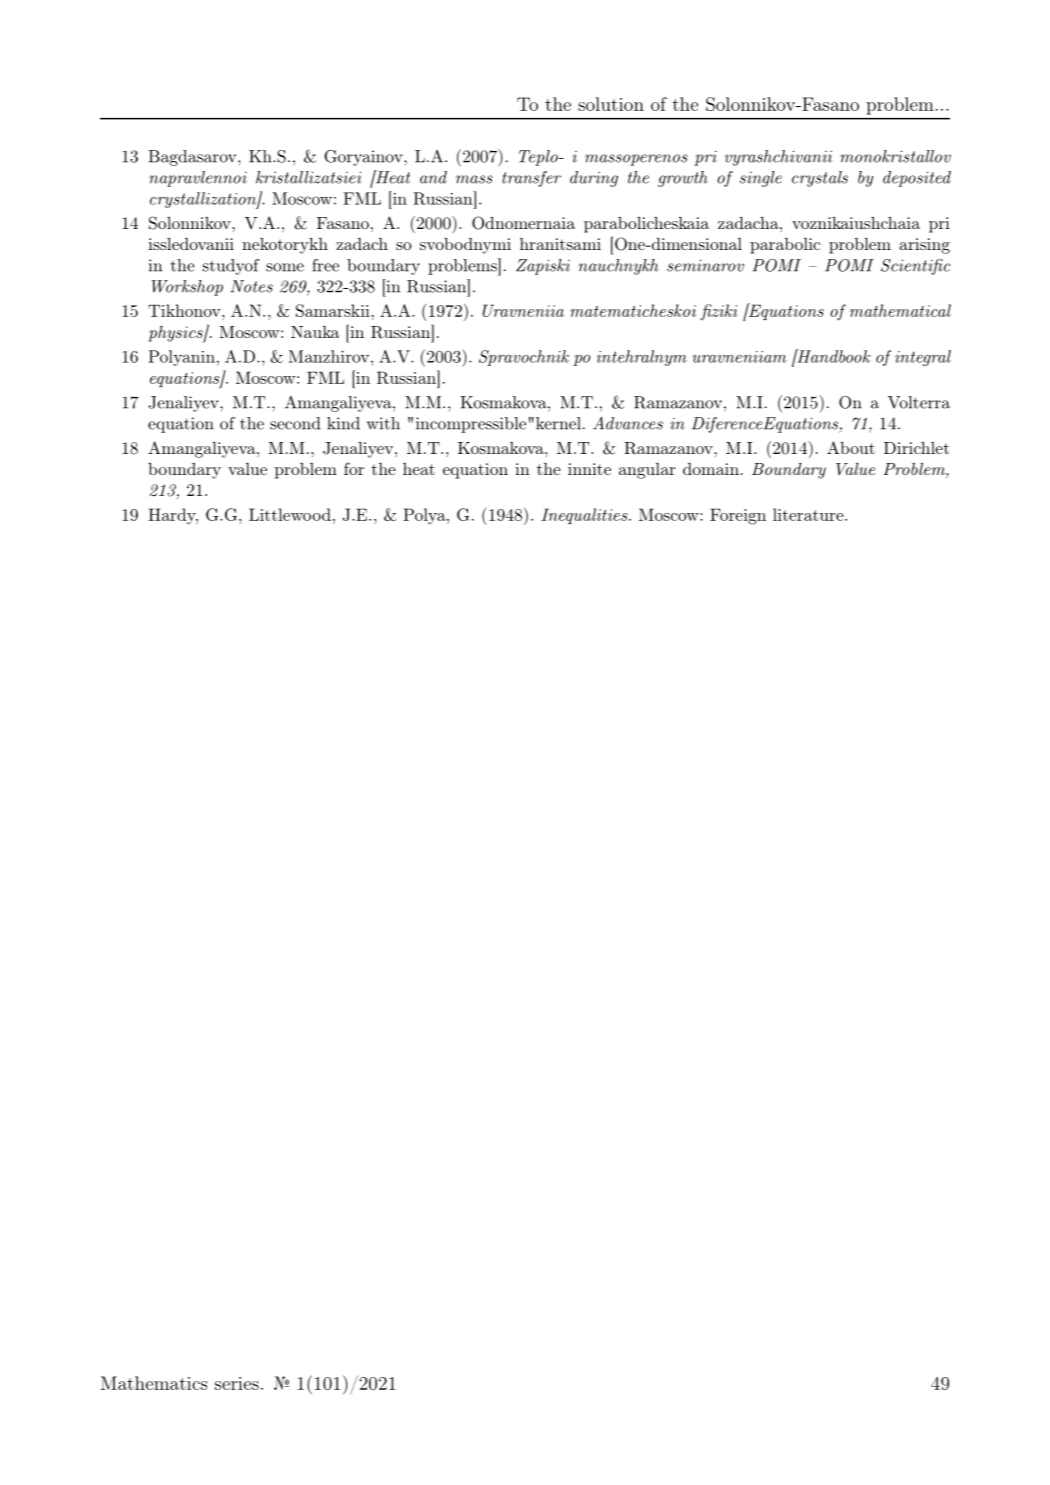 The width and height of the screenshot is (1050, 1485). I want to click on About, so click(851, 447).
